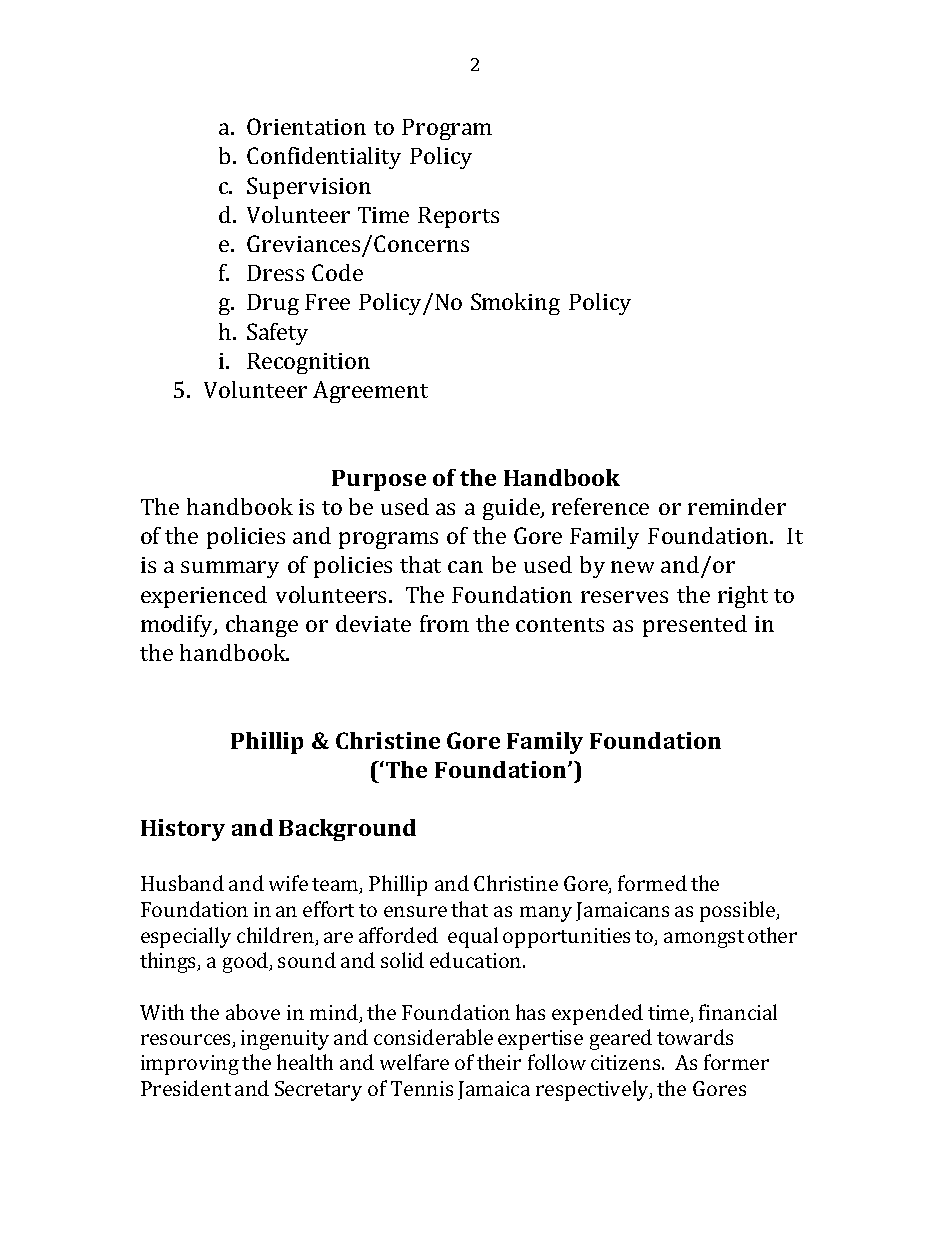  I want to click on Reports, so click(458, 217).
